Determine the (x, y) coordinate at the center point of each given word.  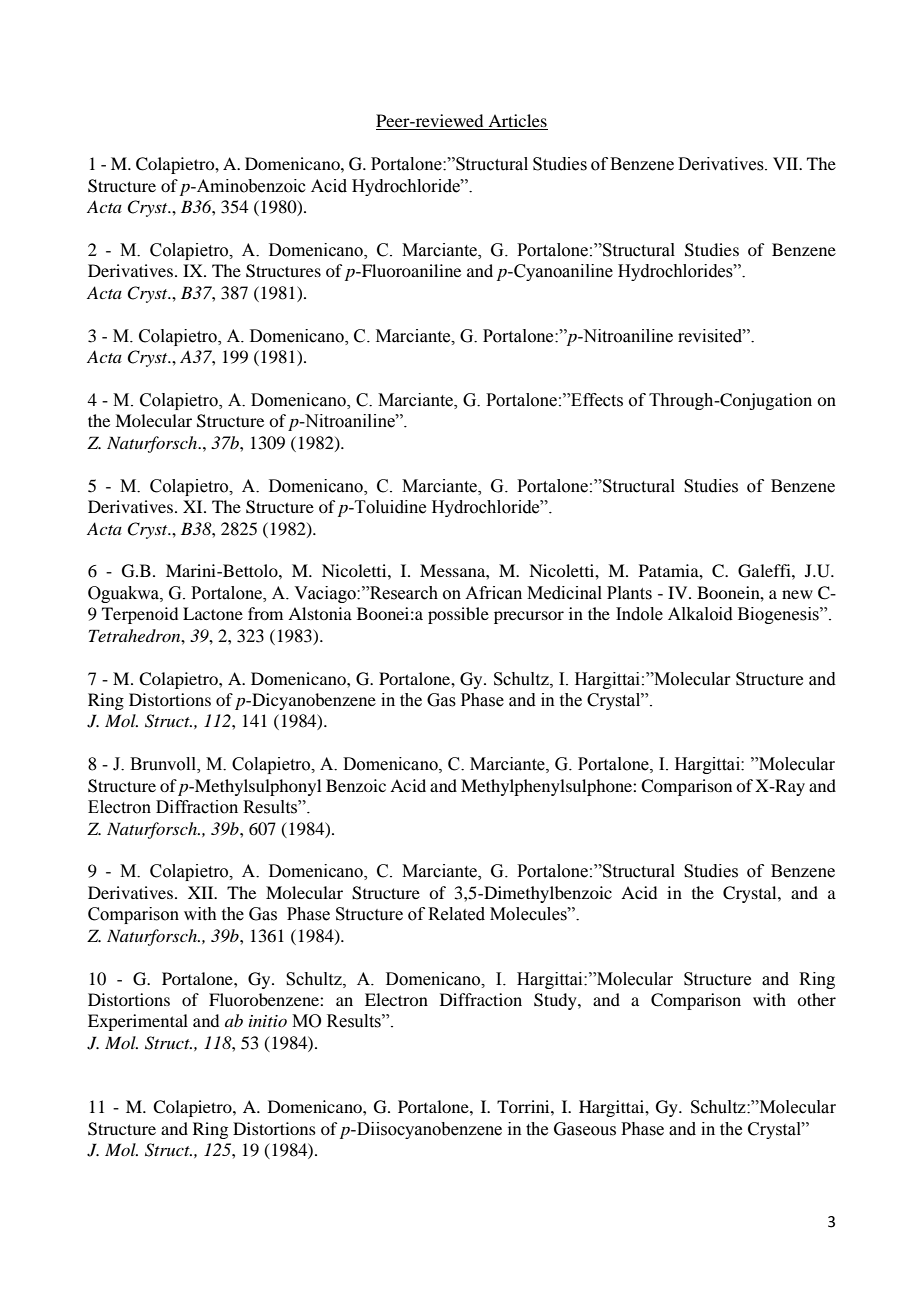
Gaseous (585, 1129)
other (816, 999)
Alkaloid (700, 614)
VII (787, 163)
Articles (517, 122)
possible (458, 615)
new (797, 594)
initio (268, 1021)
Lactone (213, 613)
